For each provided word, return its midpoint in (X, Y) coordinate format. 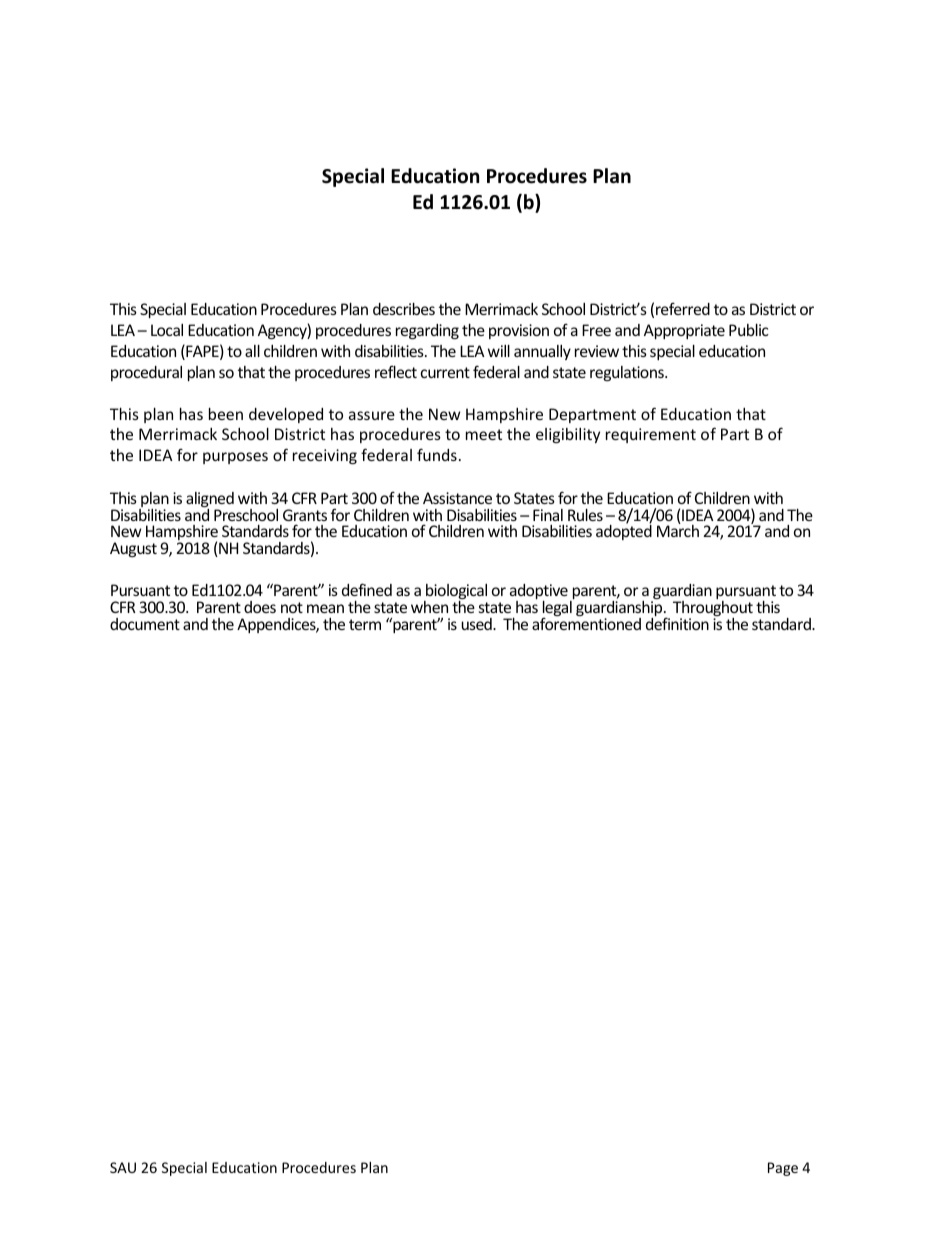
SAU (123, 1167)
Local (167, 330)
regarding (427, 331)
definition (677, 622)
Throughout (713, 610)
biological (455, 593)
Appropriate (684, 331)
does (260, 607)
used (477, 624)
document (145, 624)
